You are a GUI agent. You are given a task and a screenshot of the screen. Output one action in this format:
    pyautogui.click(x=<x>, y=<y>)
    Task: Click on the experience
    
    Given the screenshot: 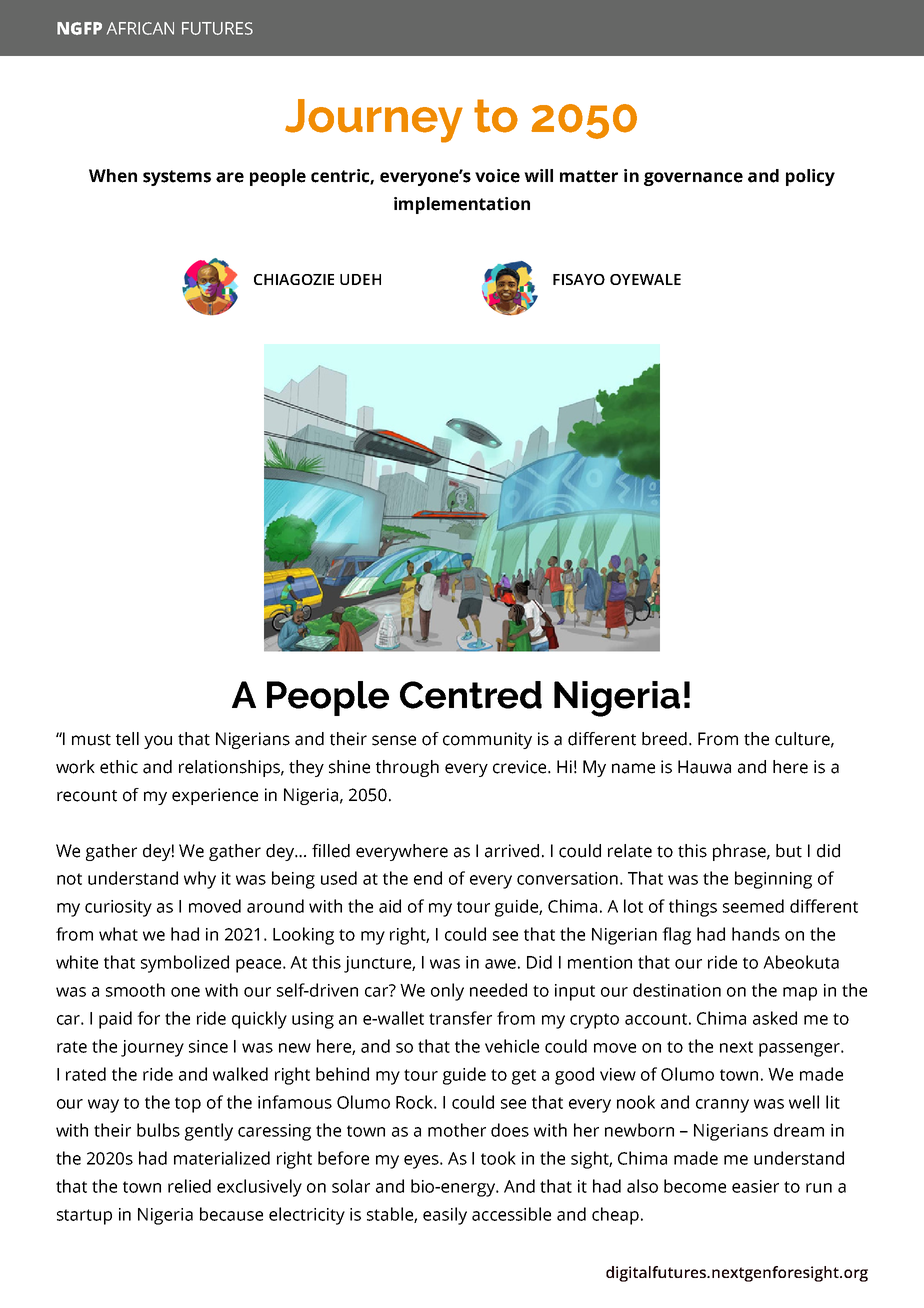 What is the action you would take?
    pyautogui.click(x=215, y=796)
